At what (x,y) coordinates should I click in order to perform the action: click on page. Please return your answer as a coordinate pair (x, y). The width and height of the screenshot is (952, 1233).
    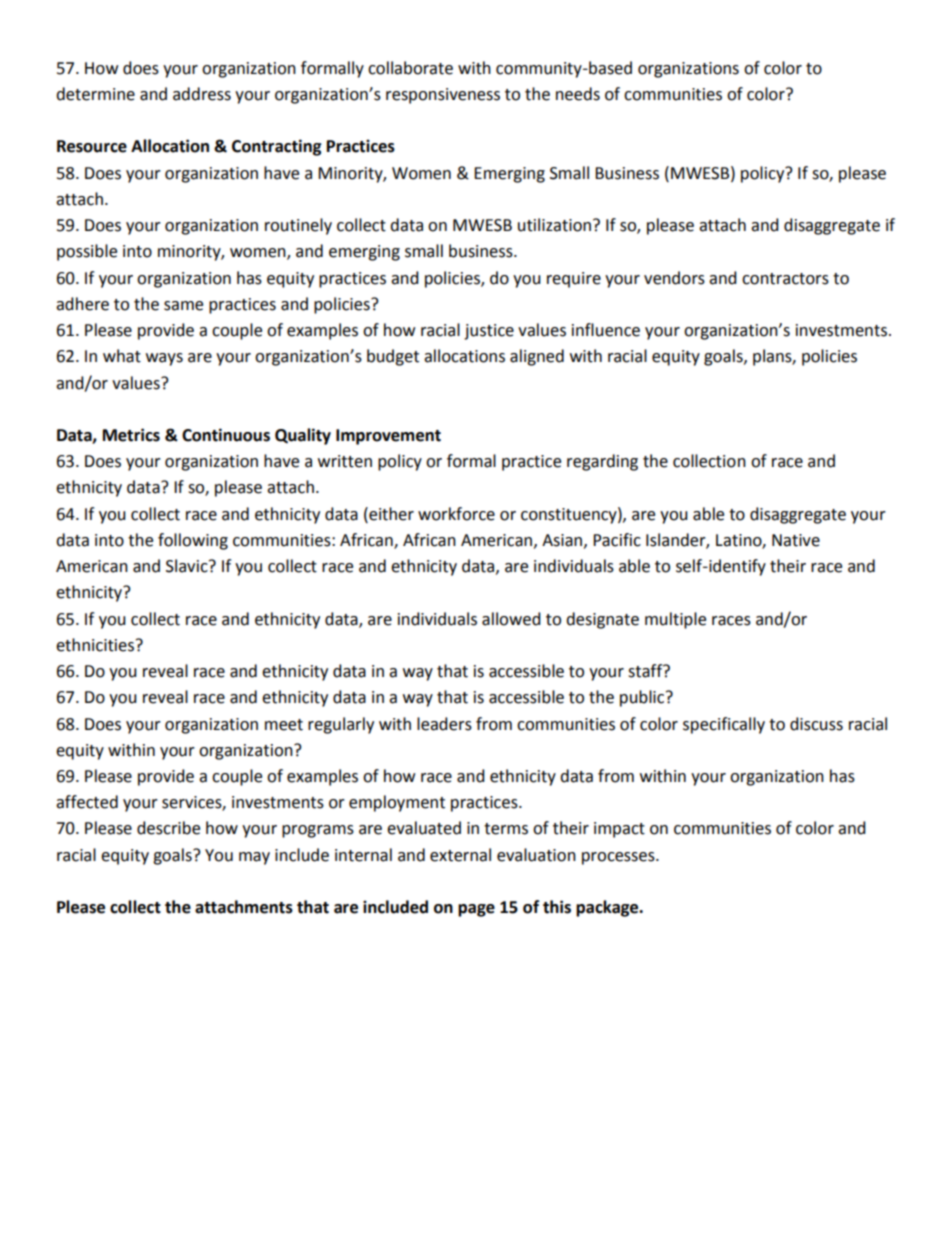
    Looking at the image, I should click on (476, 910).
